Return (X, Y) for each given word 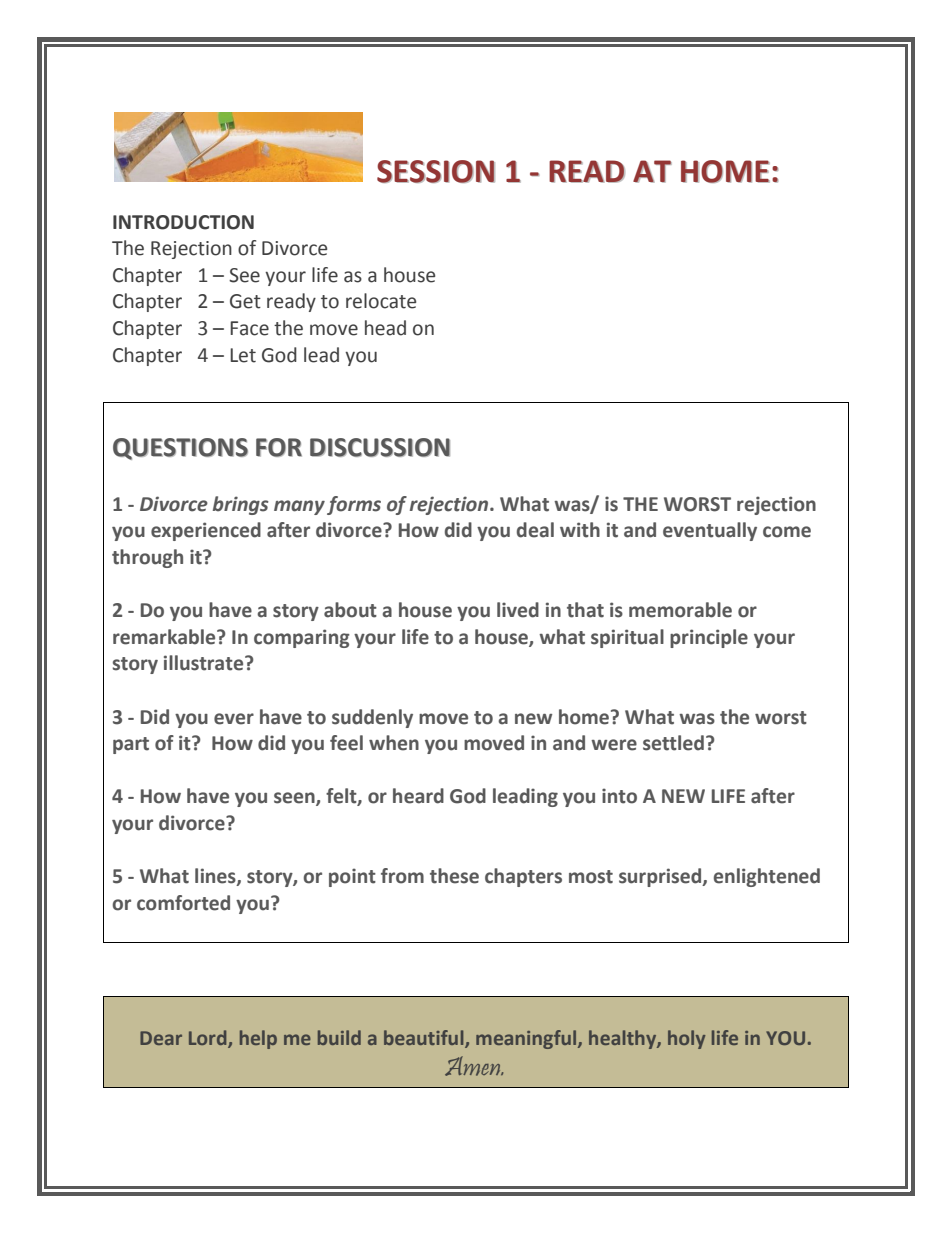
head (385, 328)
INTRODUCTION (183, 222)
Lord (209, 1038)
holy (687, 1039)
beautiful (425, 1038)
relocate (381, 301)
